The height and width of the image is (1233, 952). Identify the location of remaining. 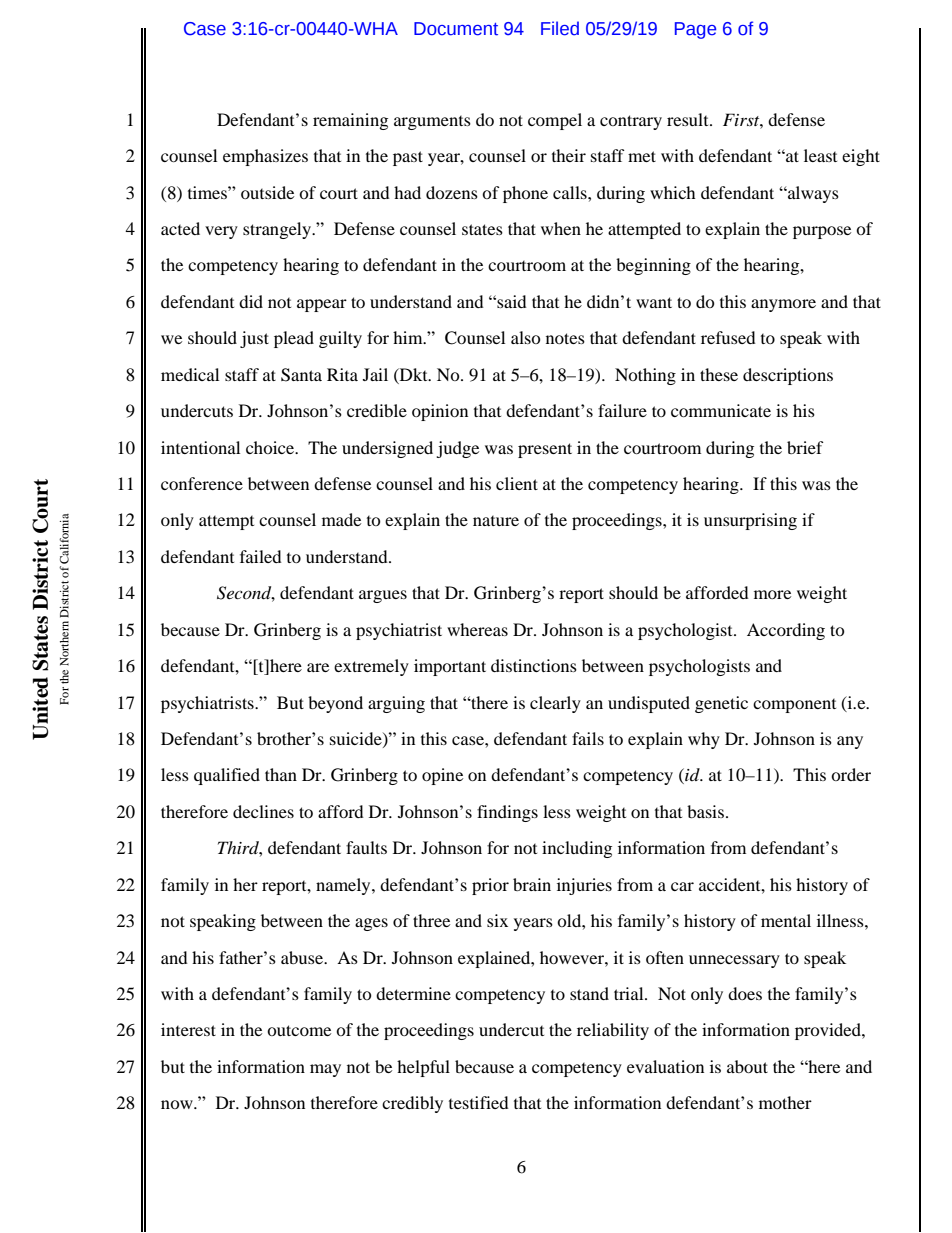
(350, 121).
